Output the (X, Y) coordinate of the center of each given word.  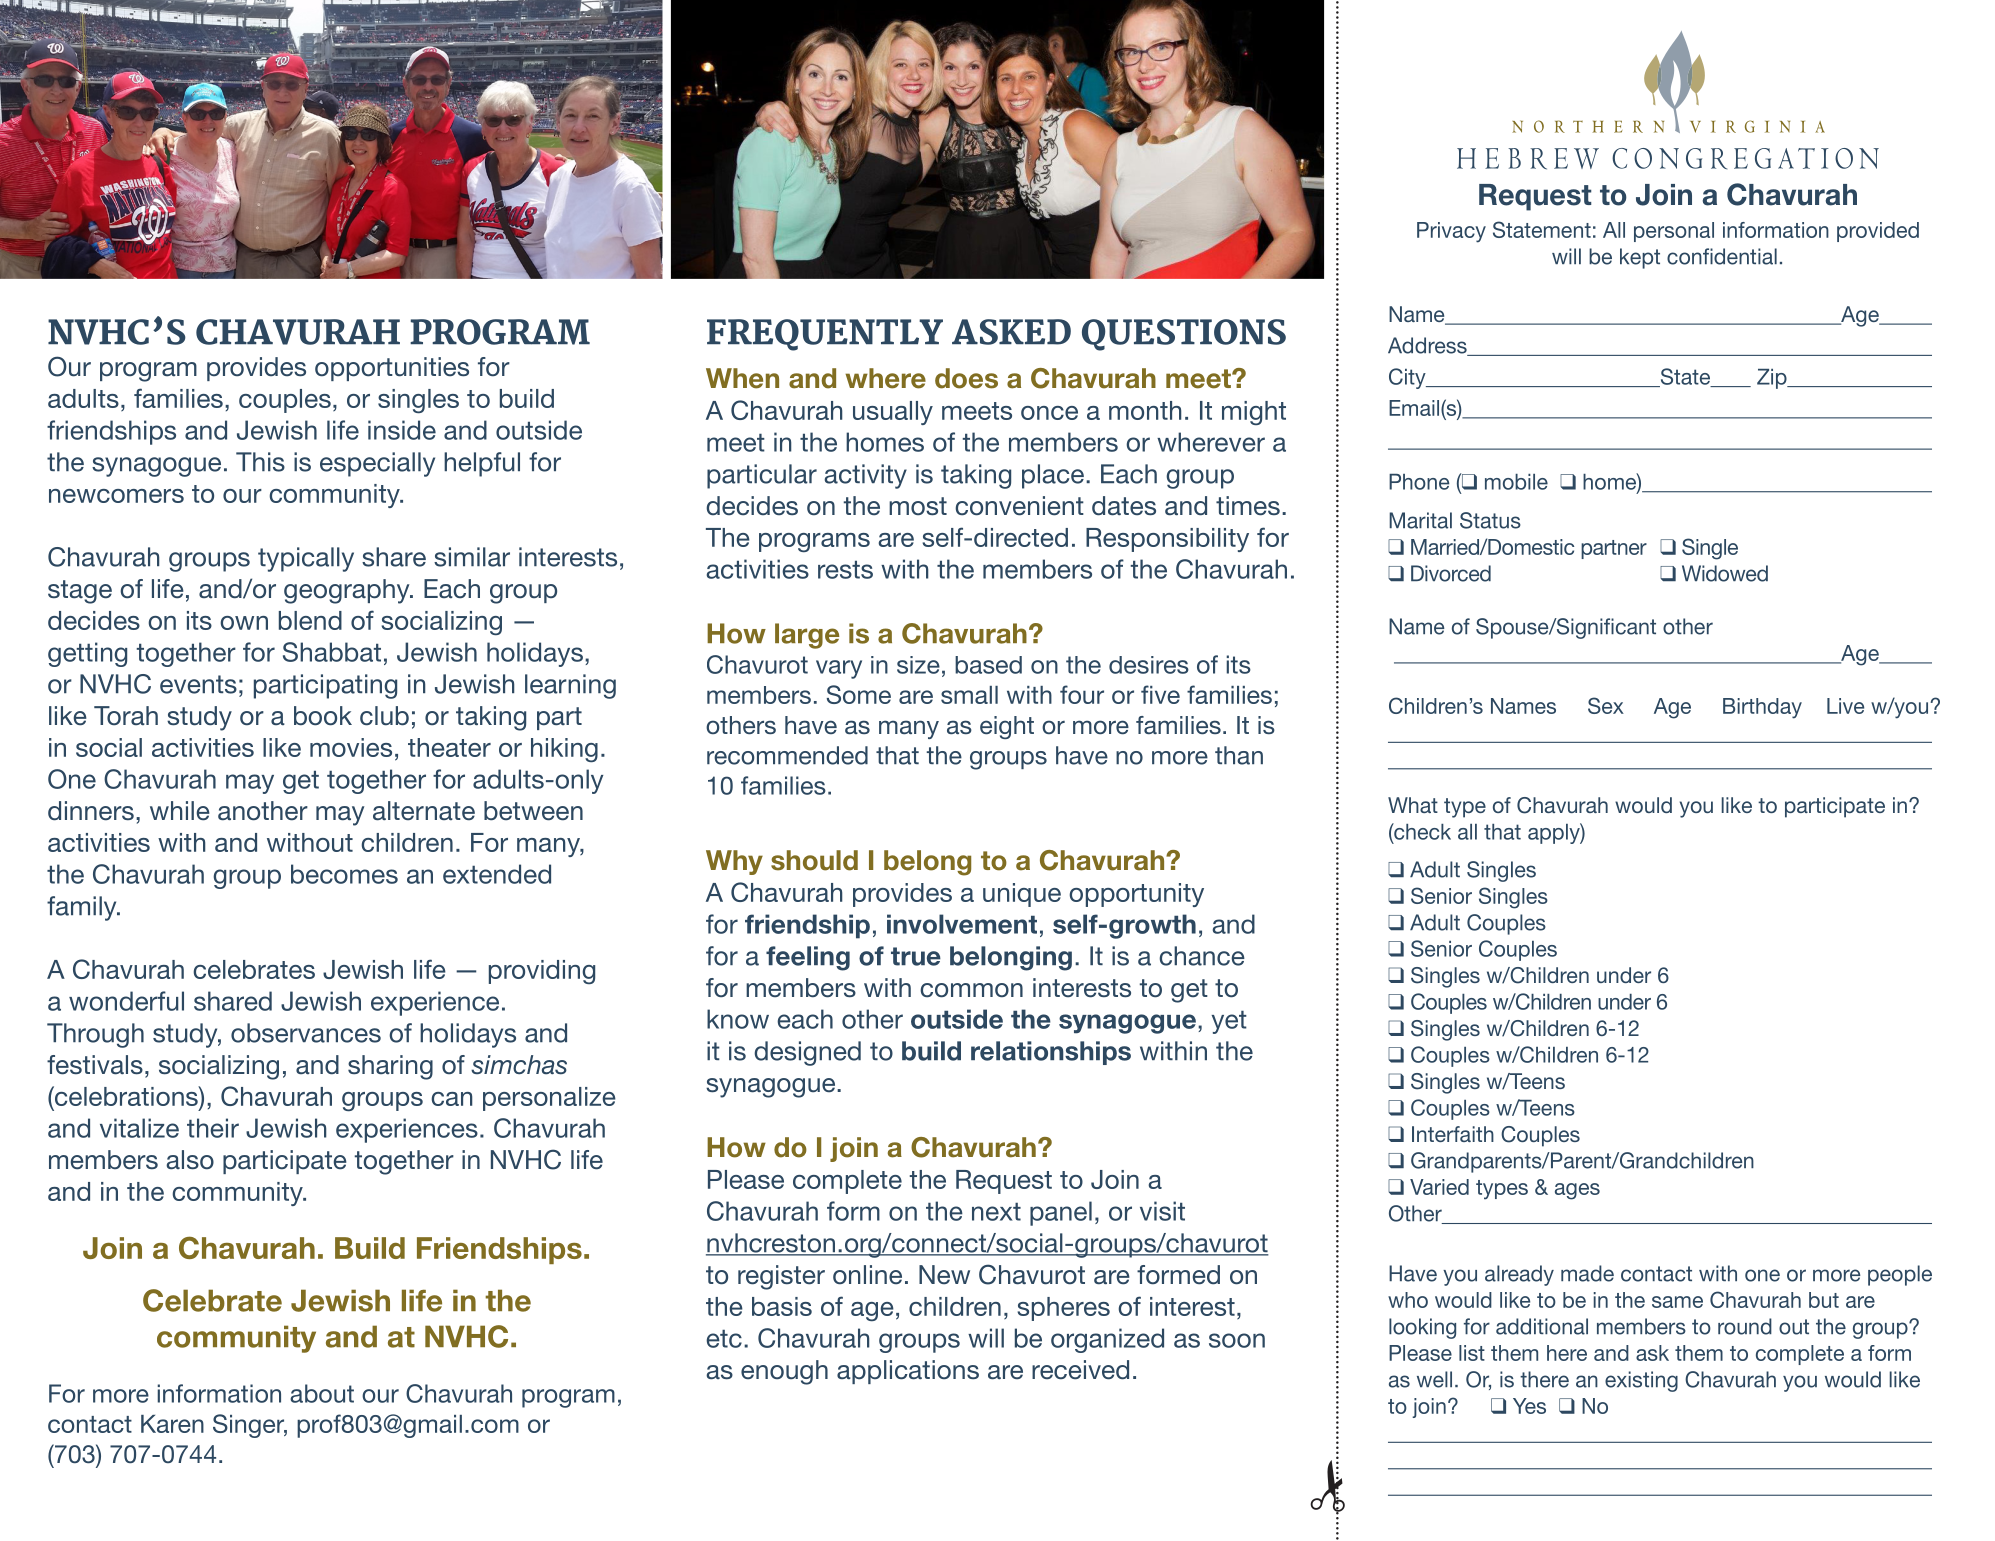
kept (1640, 258)
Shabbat (332, 652)
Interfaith (1453, 1134)
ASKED (1011, 332)
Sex (1606, 705)
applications (908, 1372)
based (988, 665)
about (322, 1393)
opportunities (392, 369)
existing (1641, 1381)
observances (306, 1033)
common (971, 990)
